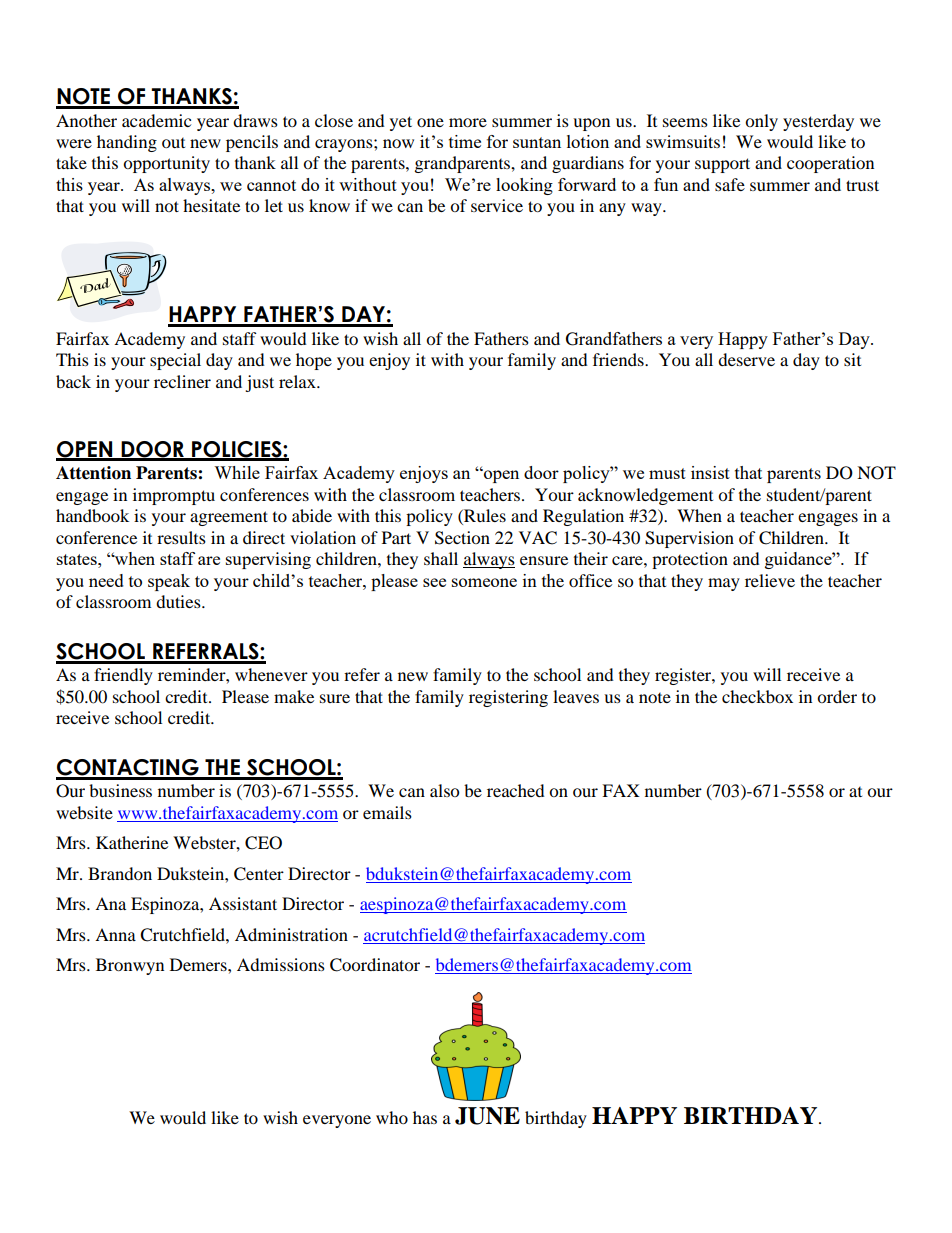  What do you see at coordinates (761, 122) in the image?
I see `only` at bounding box center [761, 122].
